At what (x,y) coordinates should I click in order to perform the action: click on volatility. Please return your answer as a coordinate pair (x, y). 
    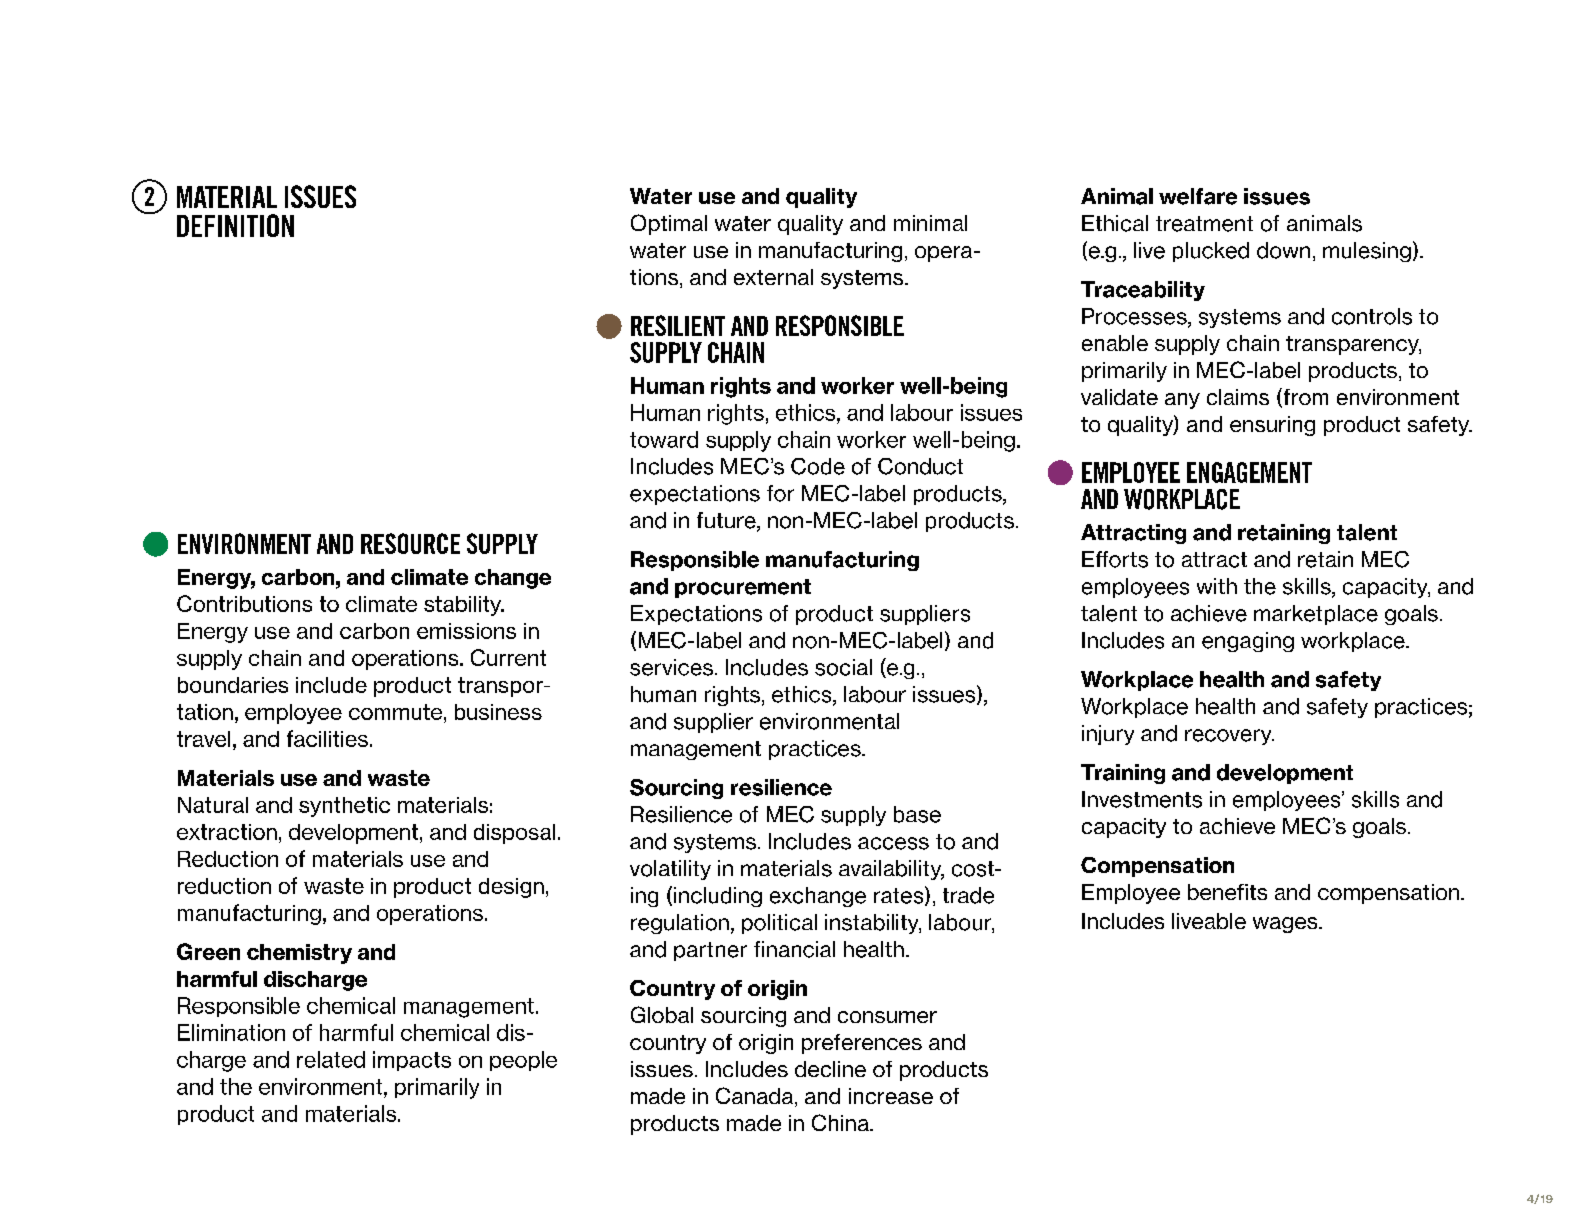
    Looking at the image, I should click on (670, 870).
